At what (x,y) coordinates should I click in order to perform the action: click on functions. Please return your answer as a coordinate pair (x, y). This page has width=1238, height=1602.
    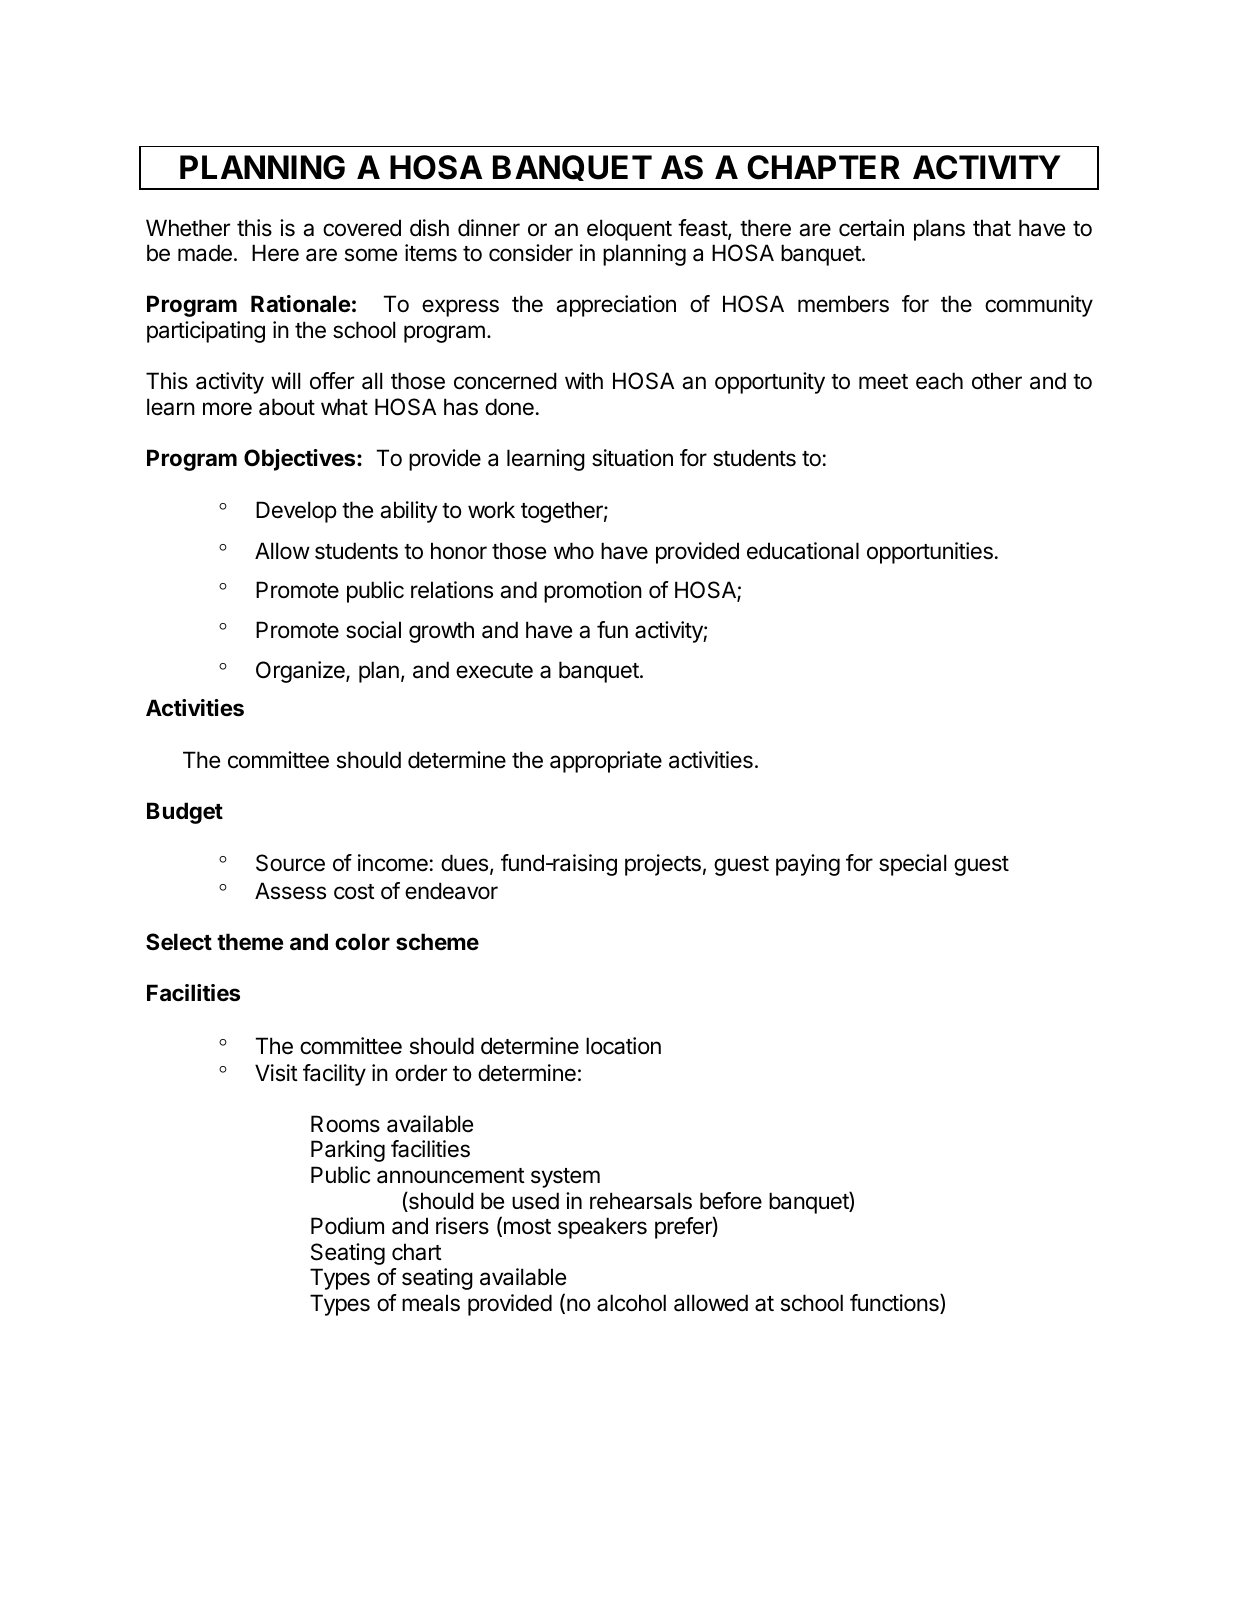
    Looking at the image, I should click on (895, 1304).
